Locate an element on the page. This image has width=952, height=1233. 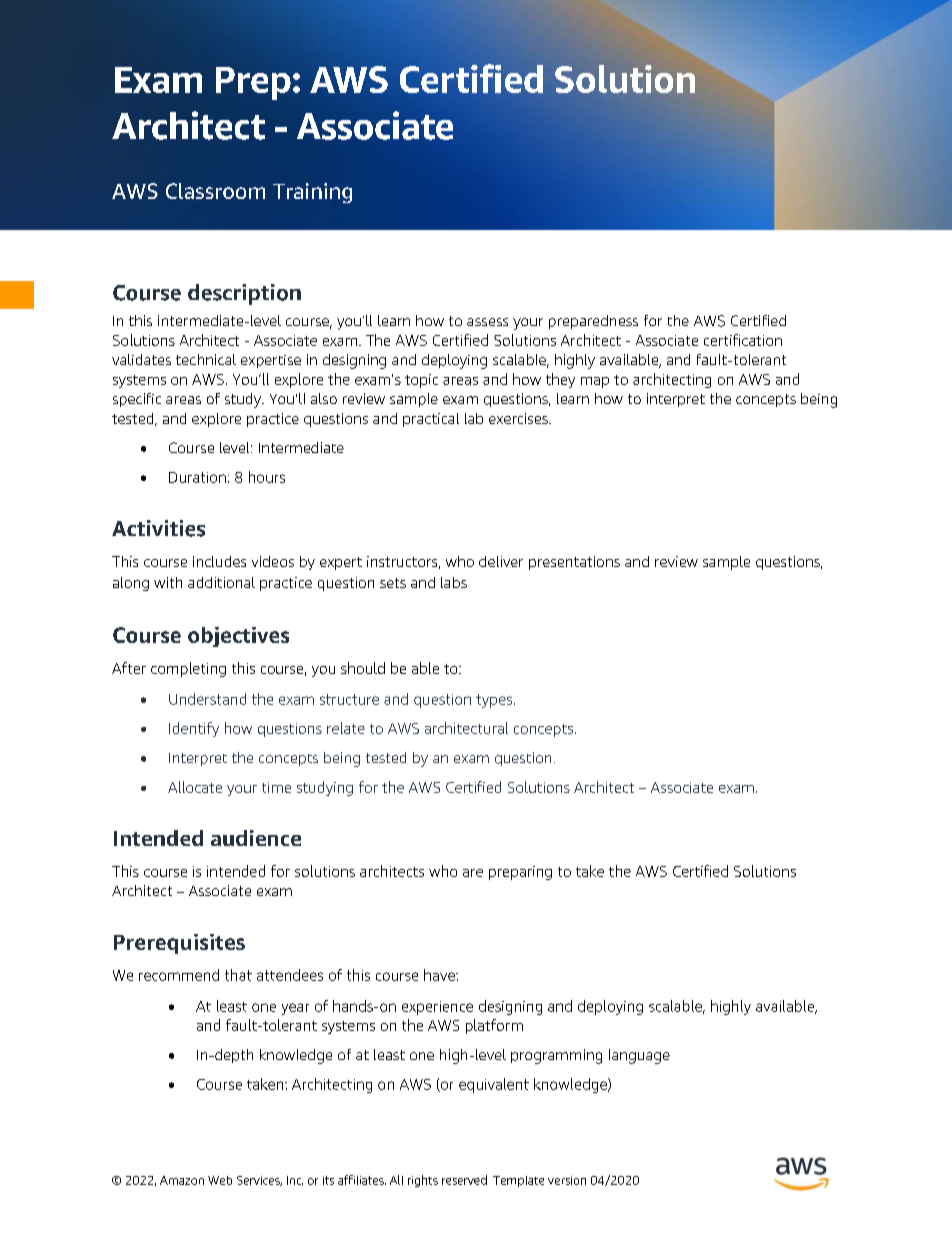
certification is located at coordinates (743, 340).
